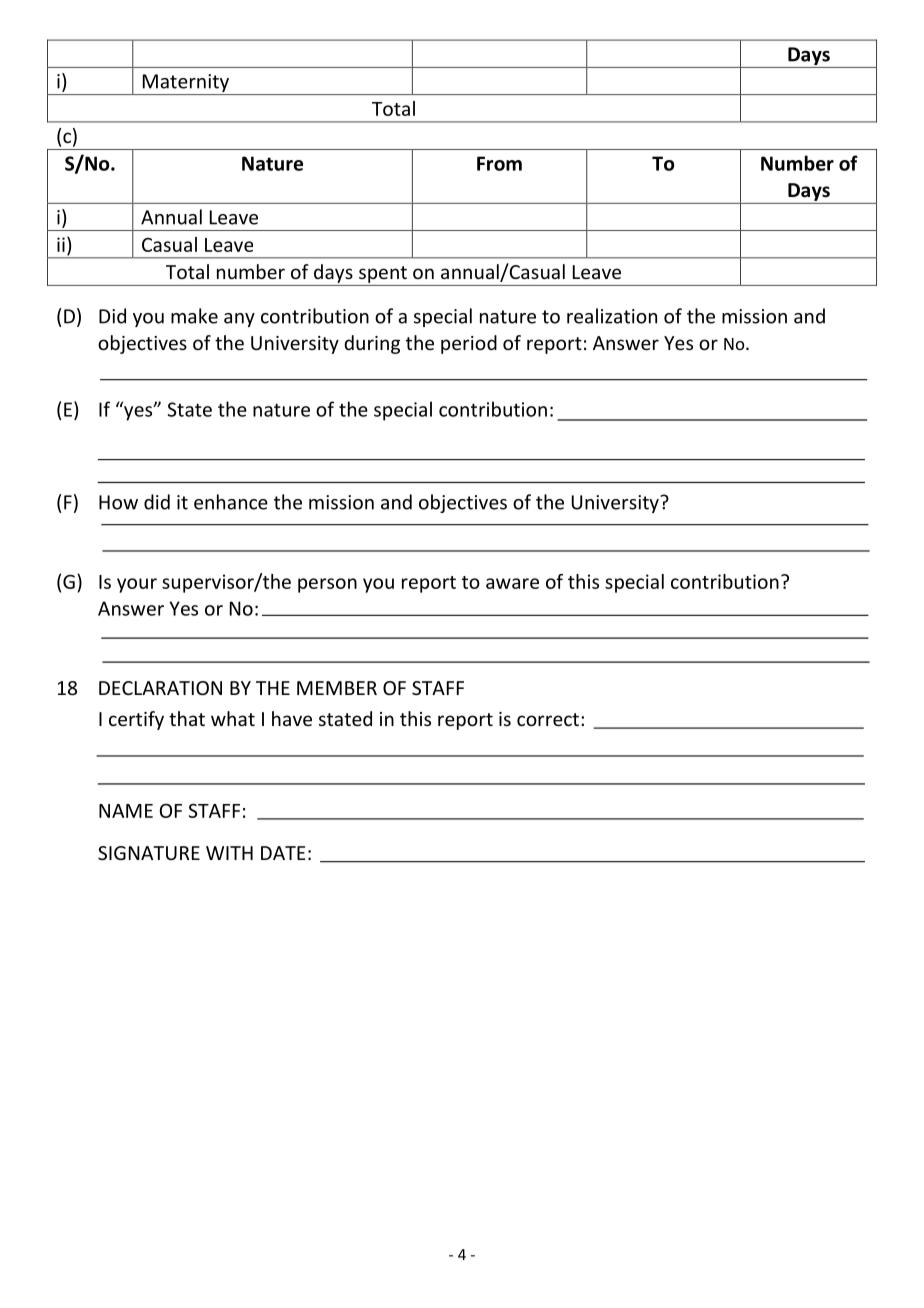 The image size is (924, 1308). Describe the element at coordinates (327, 585) in the screenshot. I see `person` at that location.
